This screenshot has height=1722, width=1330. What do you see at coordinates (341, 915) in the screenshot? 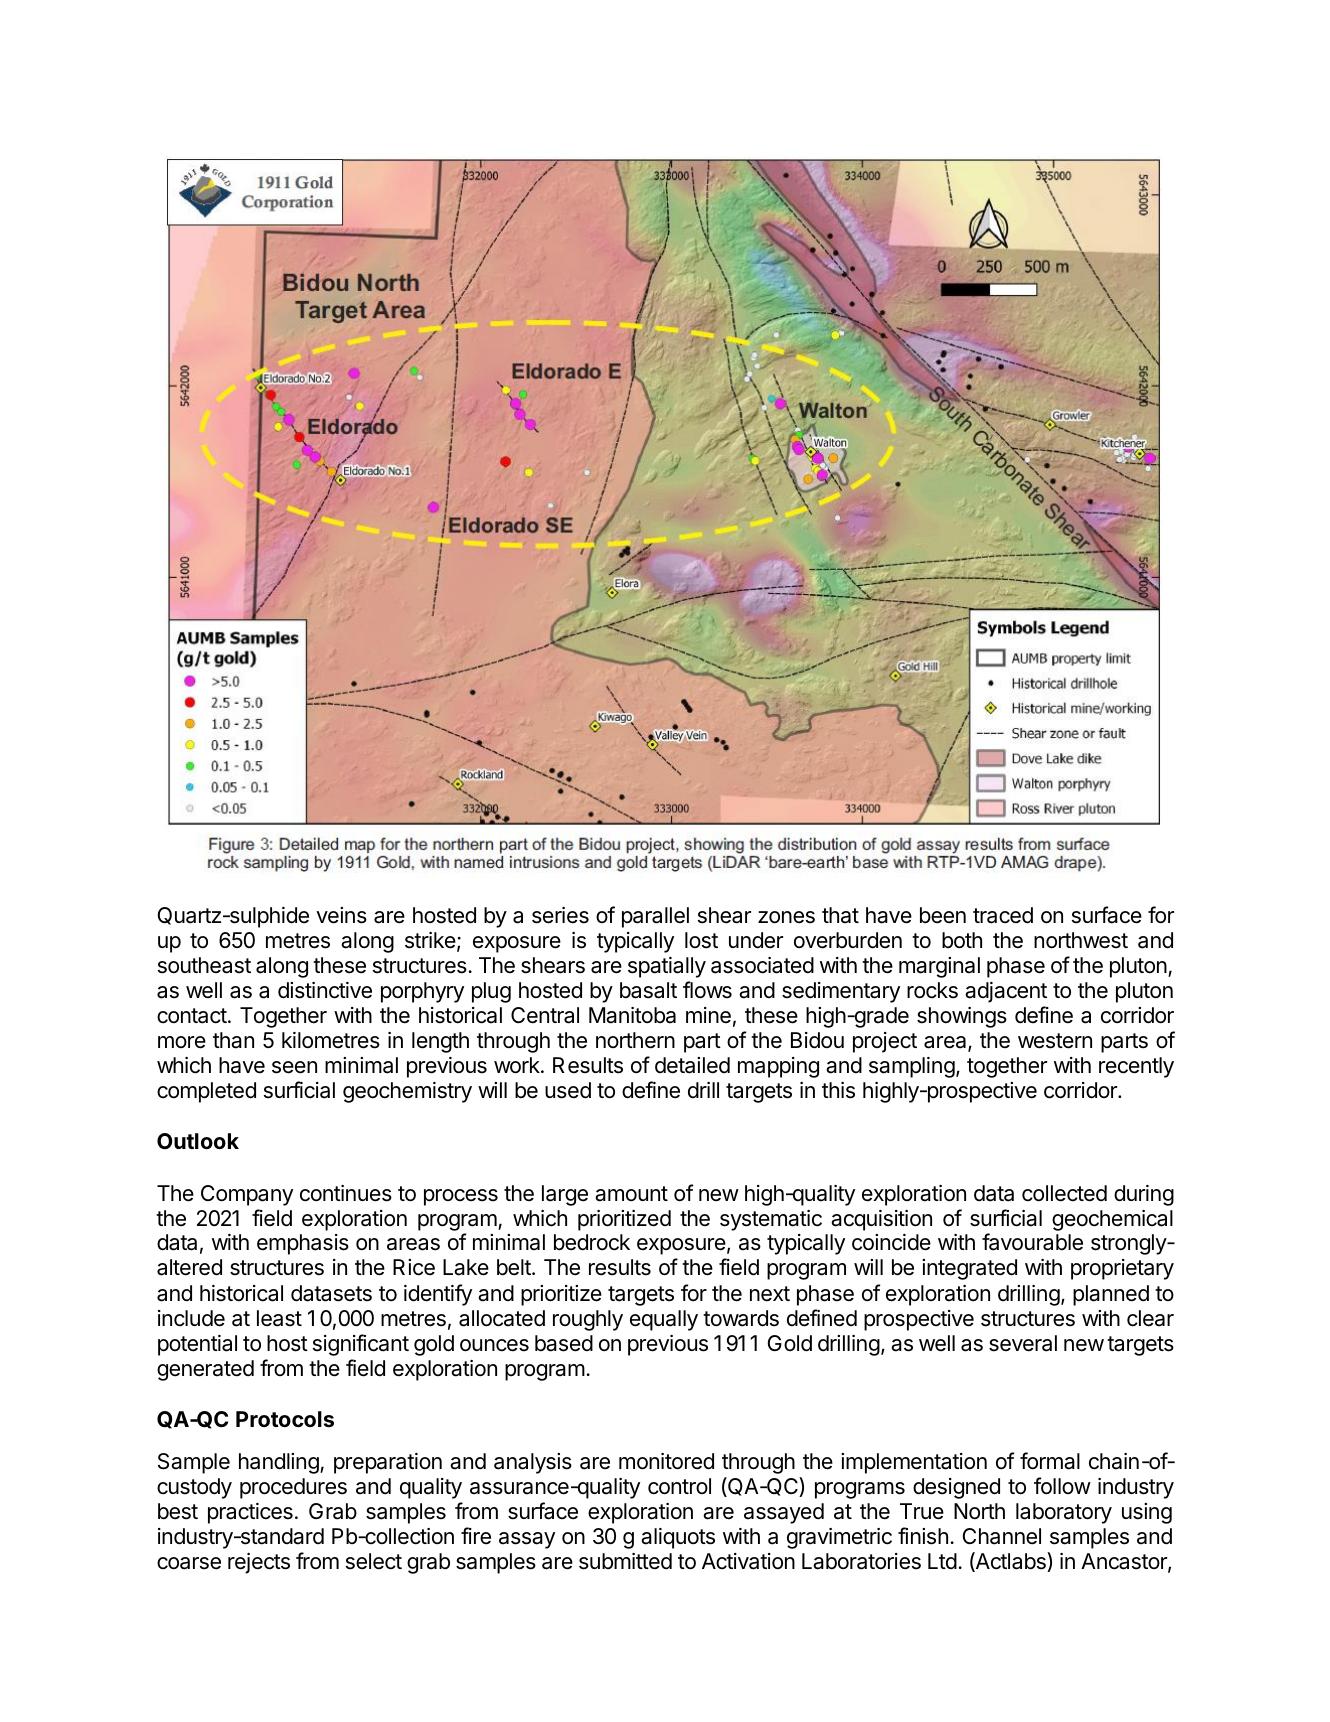
I see `veins` at bounding box center [341, 915].
